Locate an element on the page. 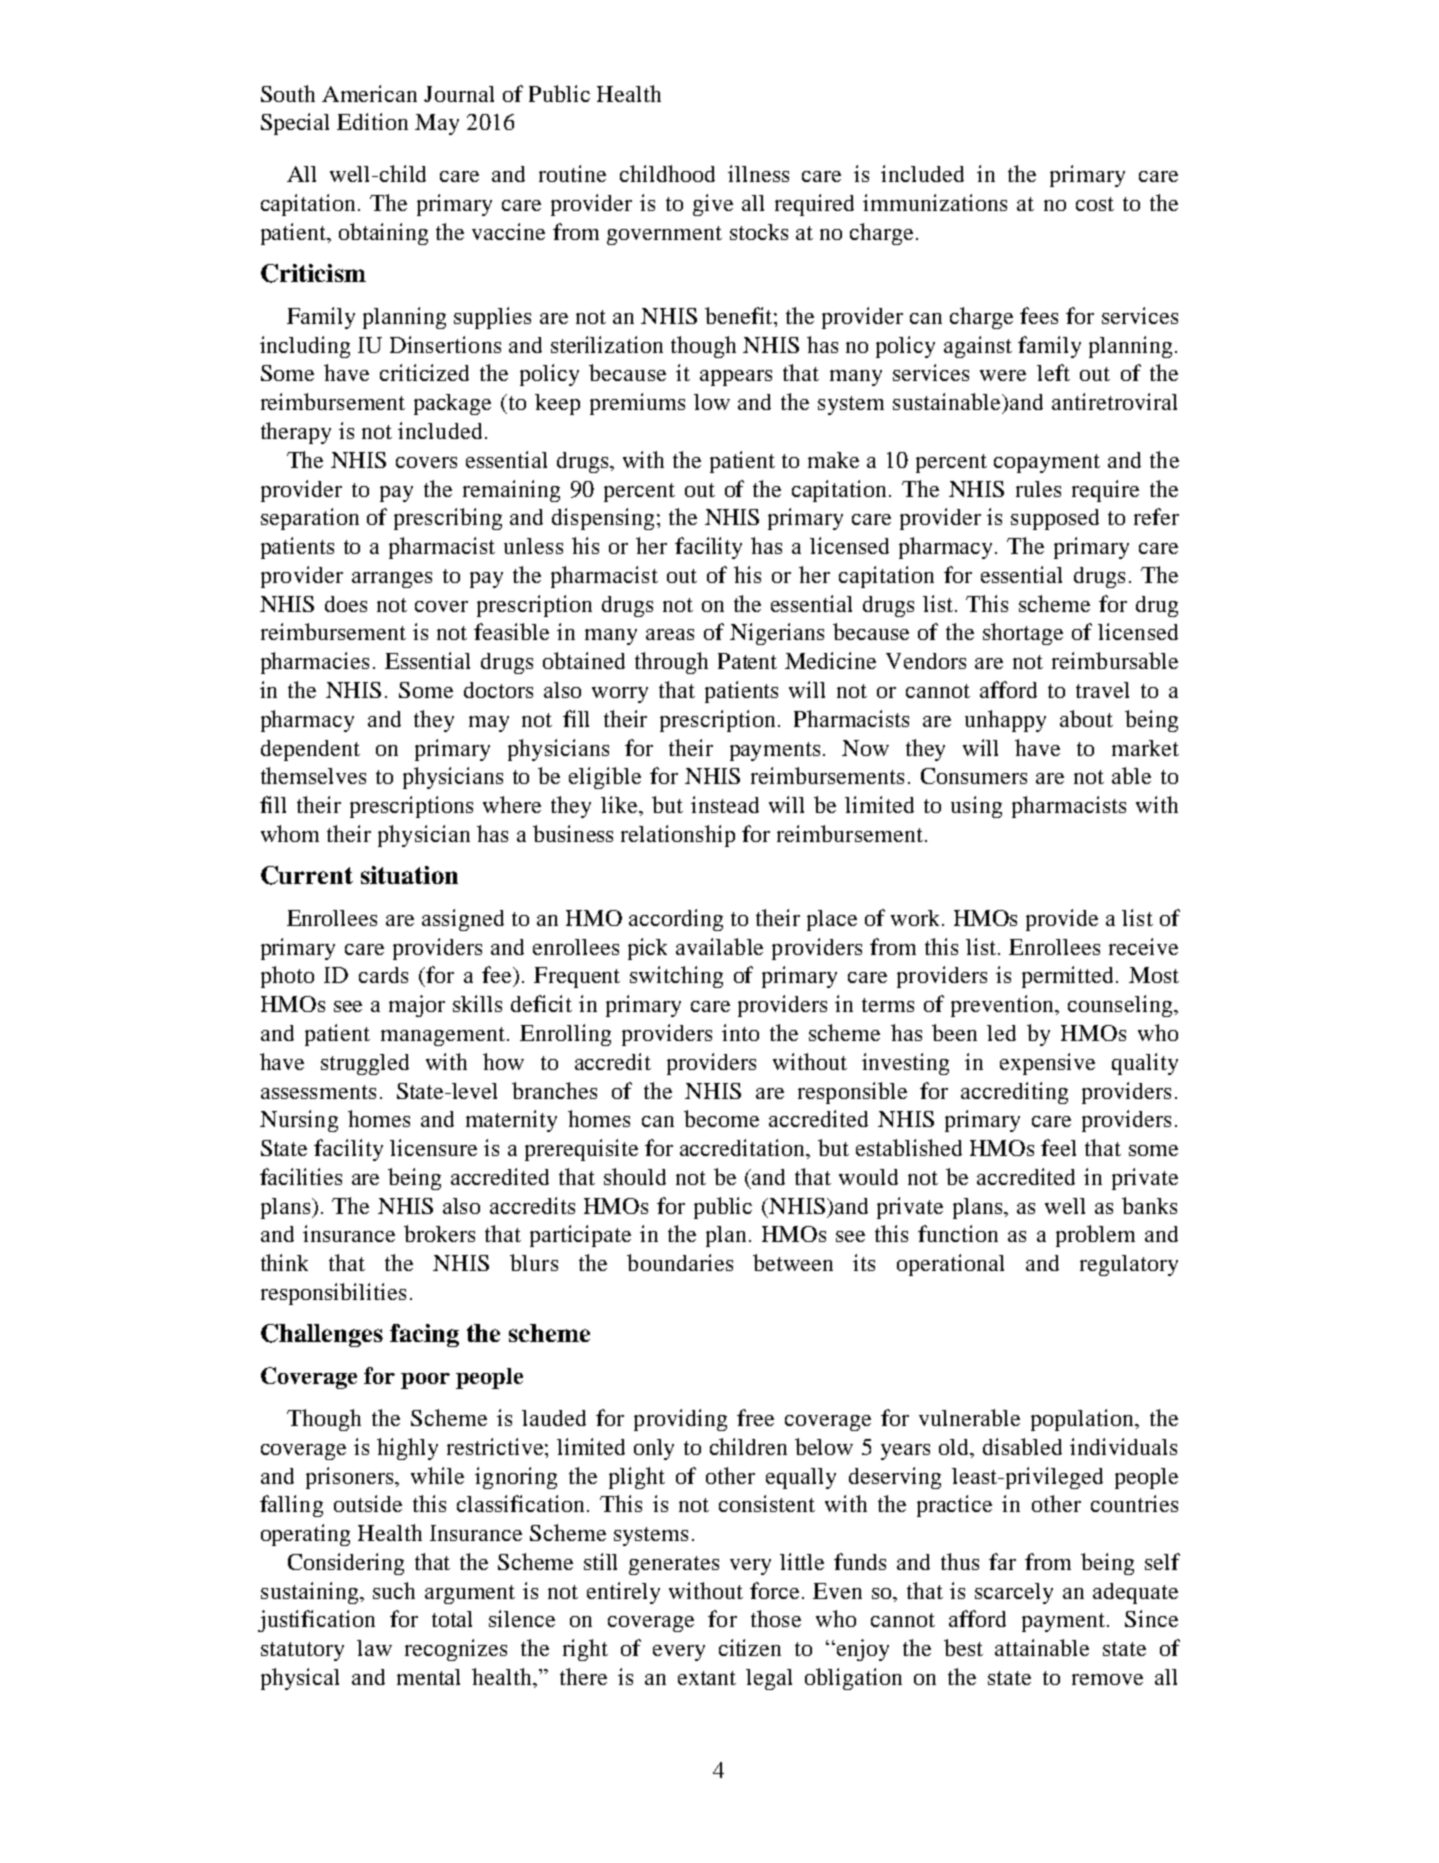  illness is located at coordinates (758, 173).
